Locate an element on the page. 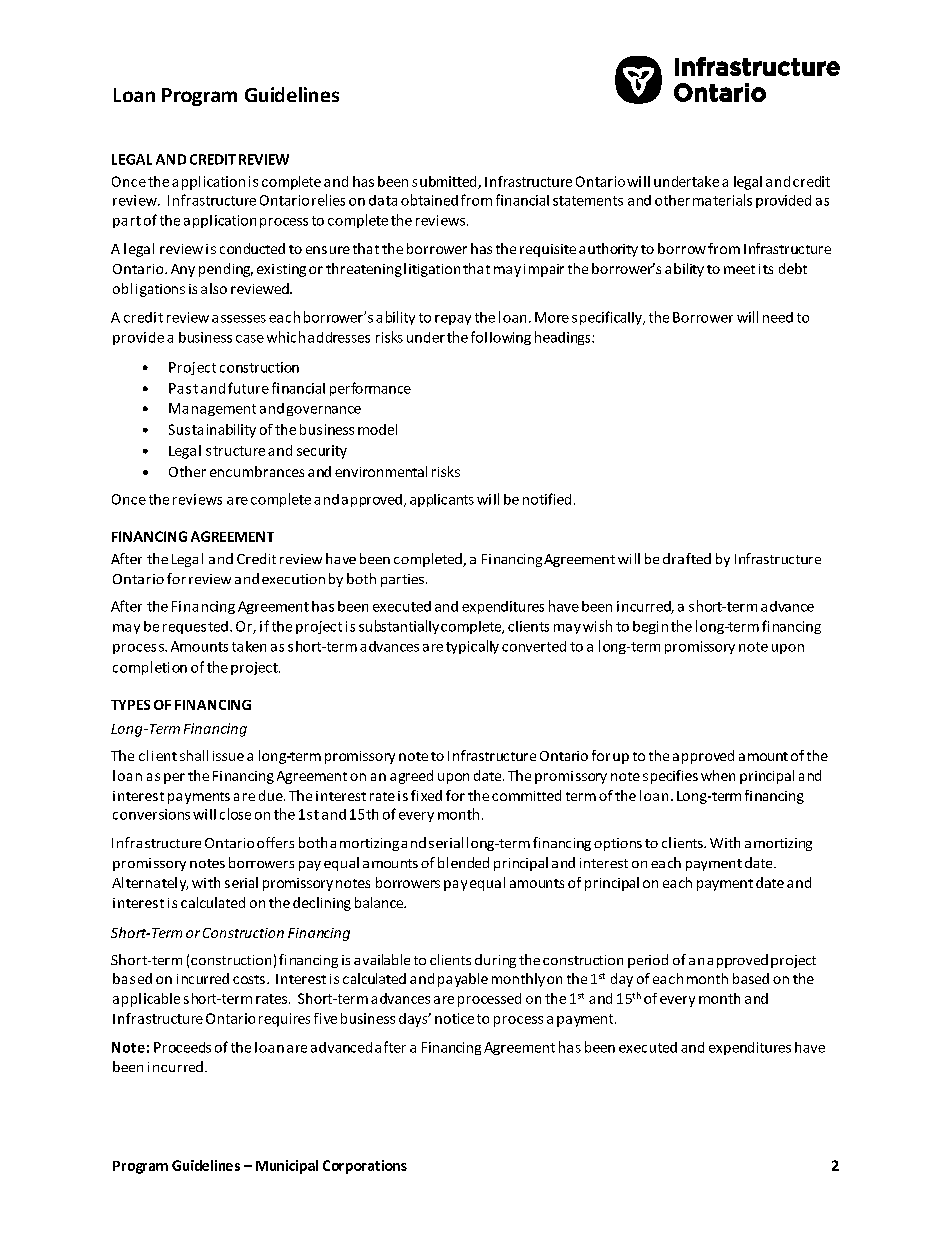  conducted is located at coordinates (252, 248).
